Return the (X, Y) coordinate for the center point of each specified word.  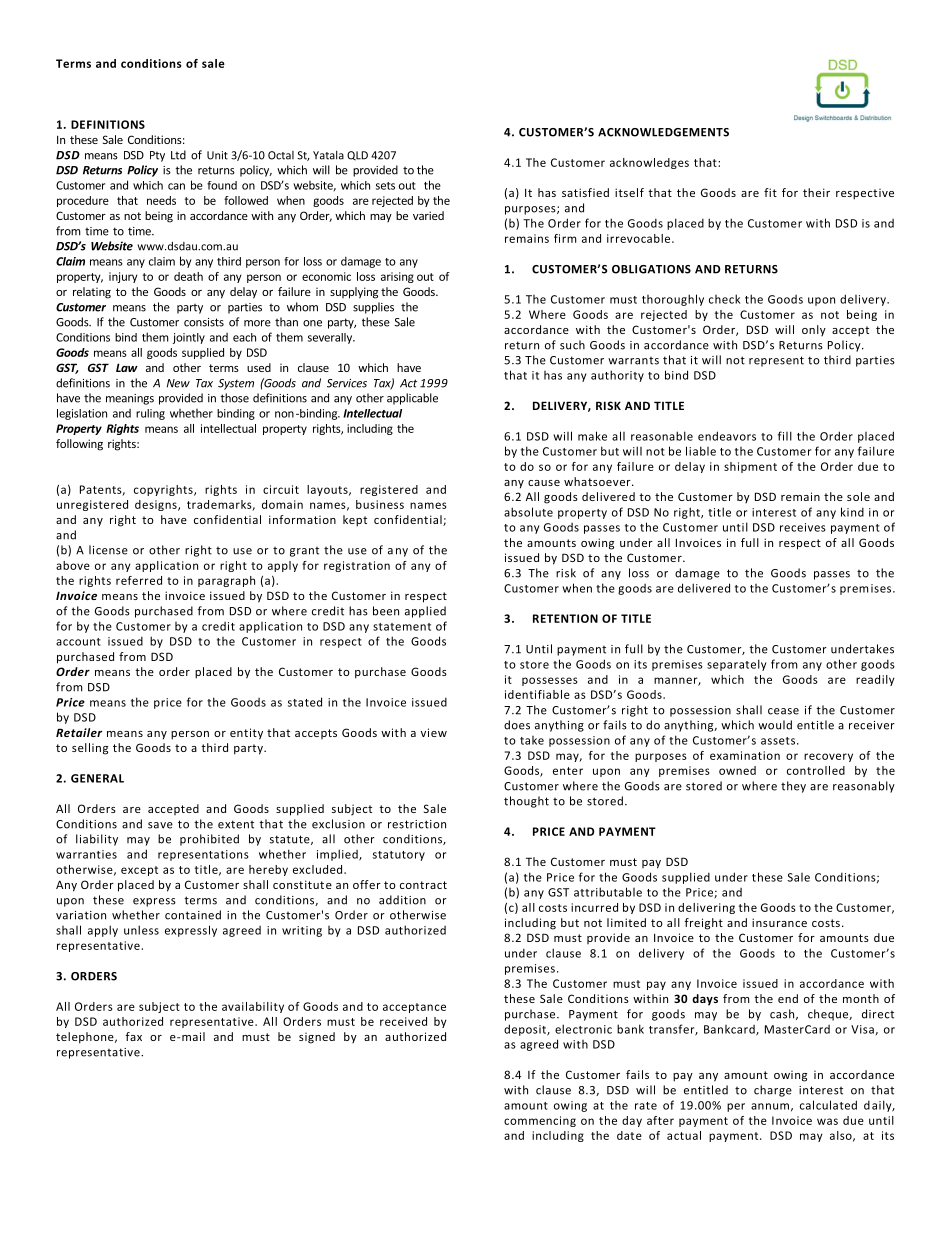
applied (425, 612)
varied (428, 215)
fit (770, 192)
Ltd (178, 155)
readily (875, 680)
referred (139, 580)
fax (134, 1036)
